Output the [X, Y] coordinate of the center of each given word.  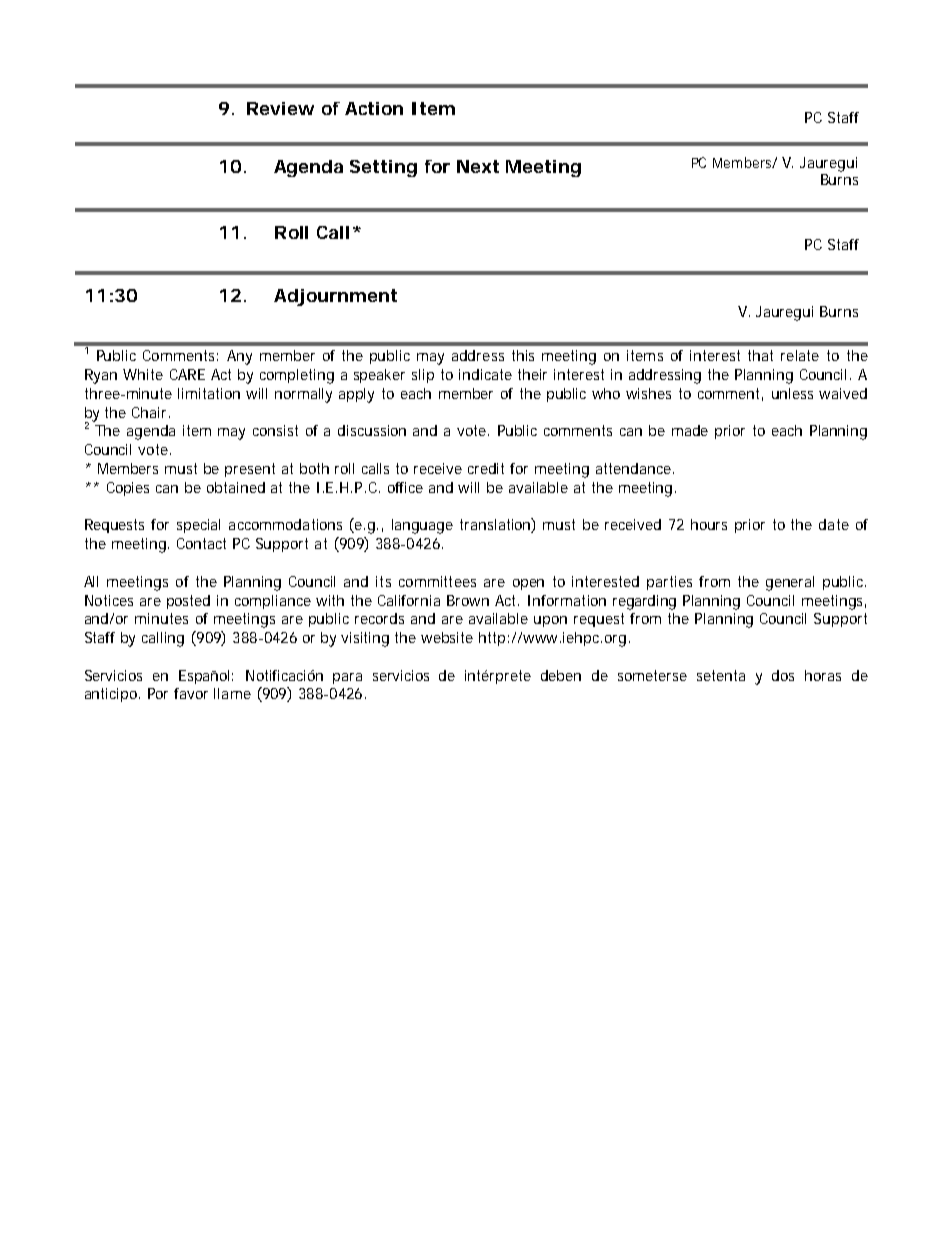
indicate [485, 374]
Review [280, 108]
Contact [201, 543]
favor [191, 693]
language [422, 526]
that [760, 355]
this [523, 355]
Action [374, 108]
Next [478, 166]
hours [709, 524]
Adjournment [335, 297]
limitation [209, 393]
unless [792, 393]
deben [561, 675]
